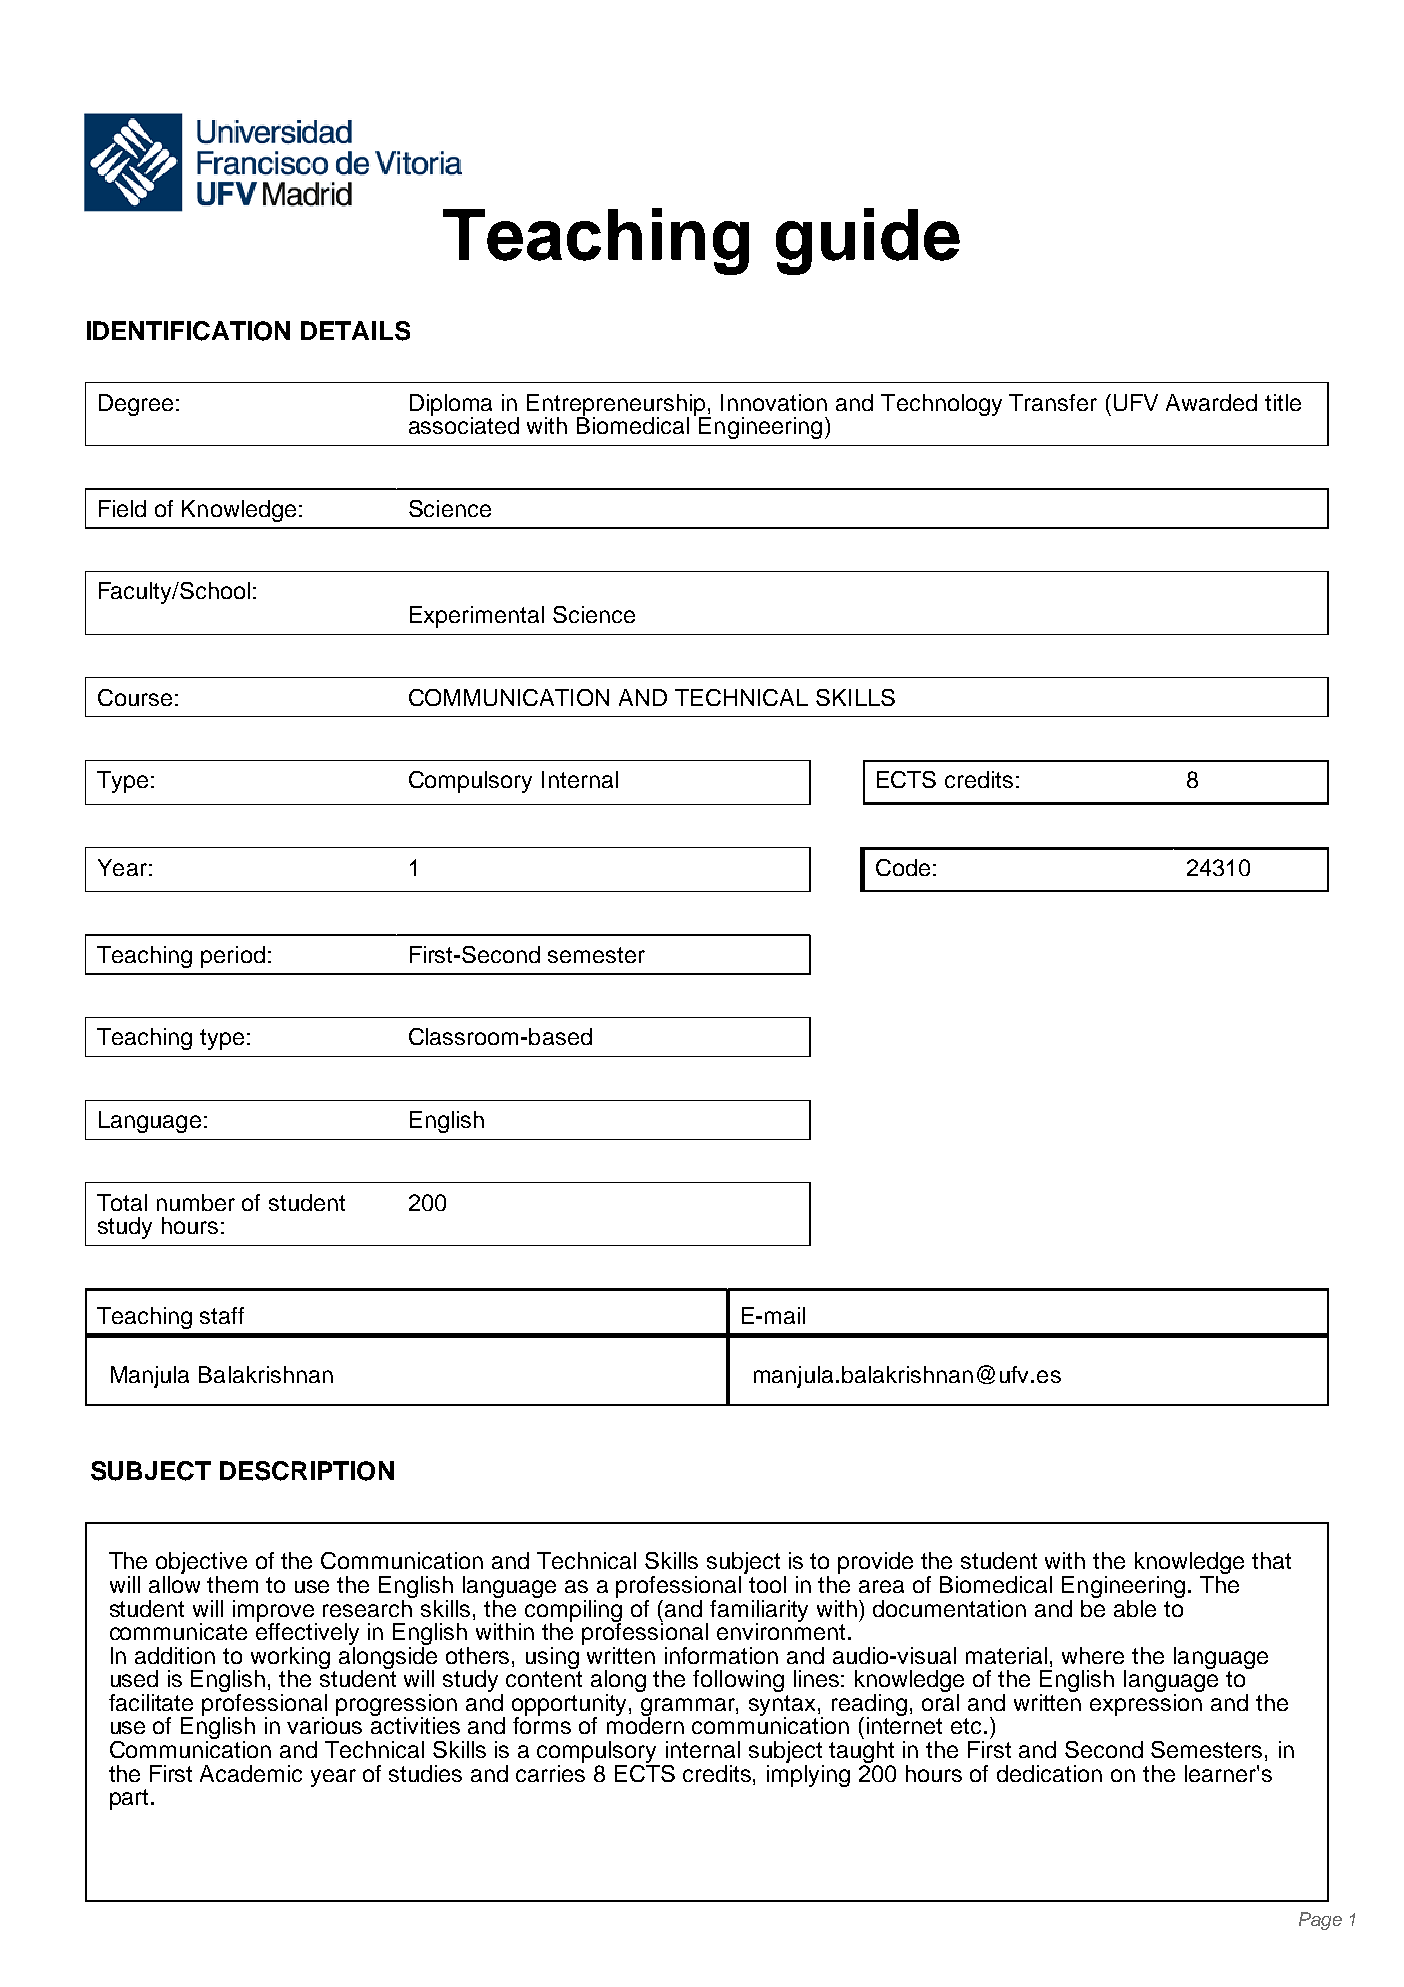  What do you see at coordinates (1320, 1921) in the page?
I see `Page` at bounding box center [1320, 1921].
